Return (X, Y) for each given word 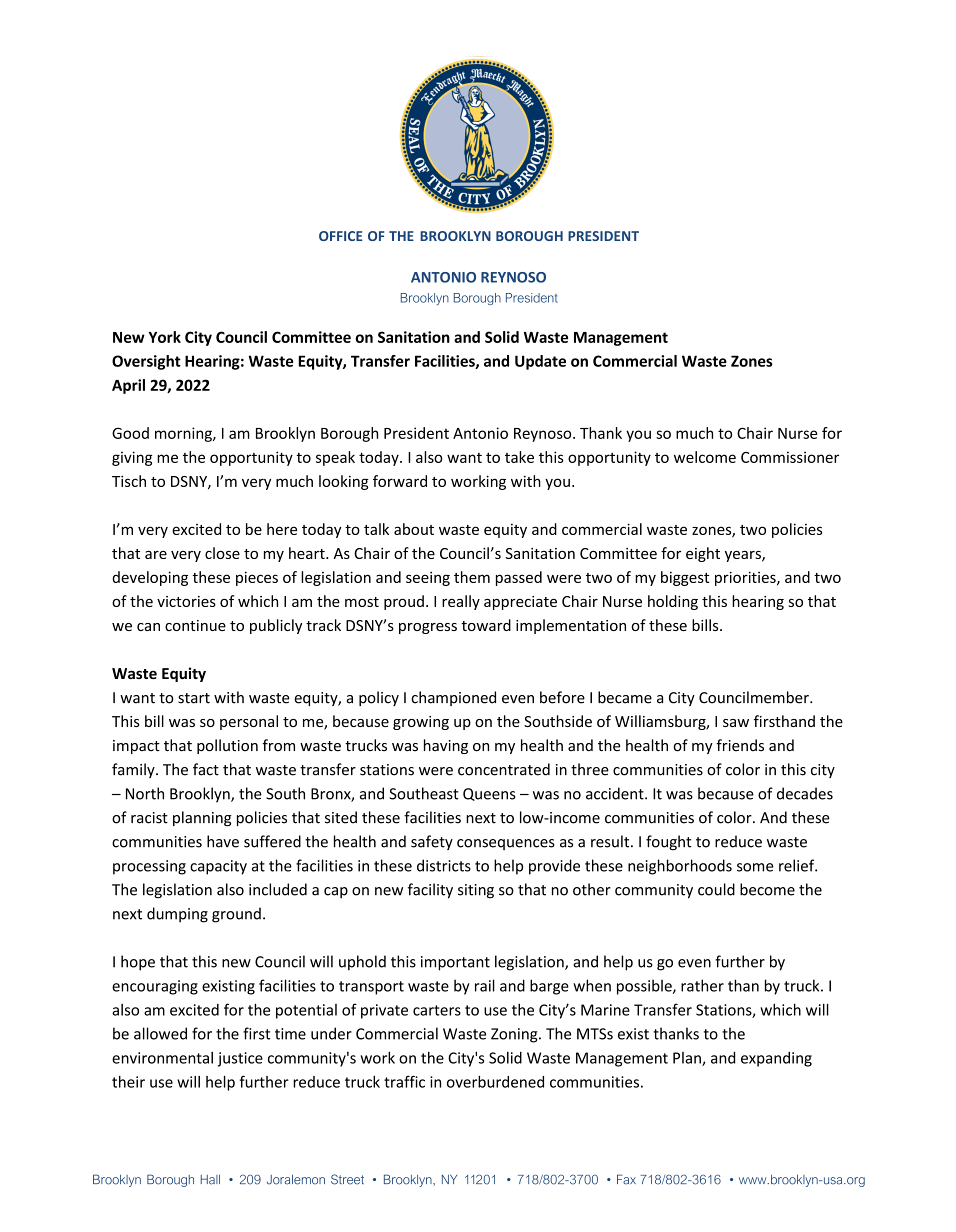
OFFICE (340, 236)
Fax (626, 1179)
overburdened (495, 1082)
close (222, 553)
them (472, 577)
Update (540, 362)
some (755, 867)
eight (703, 554)
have (223, 841)
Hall (210, 1180)
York (164, 337)
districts (444, 865)
